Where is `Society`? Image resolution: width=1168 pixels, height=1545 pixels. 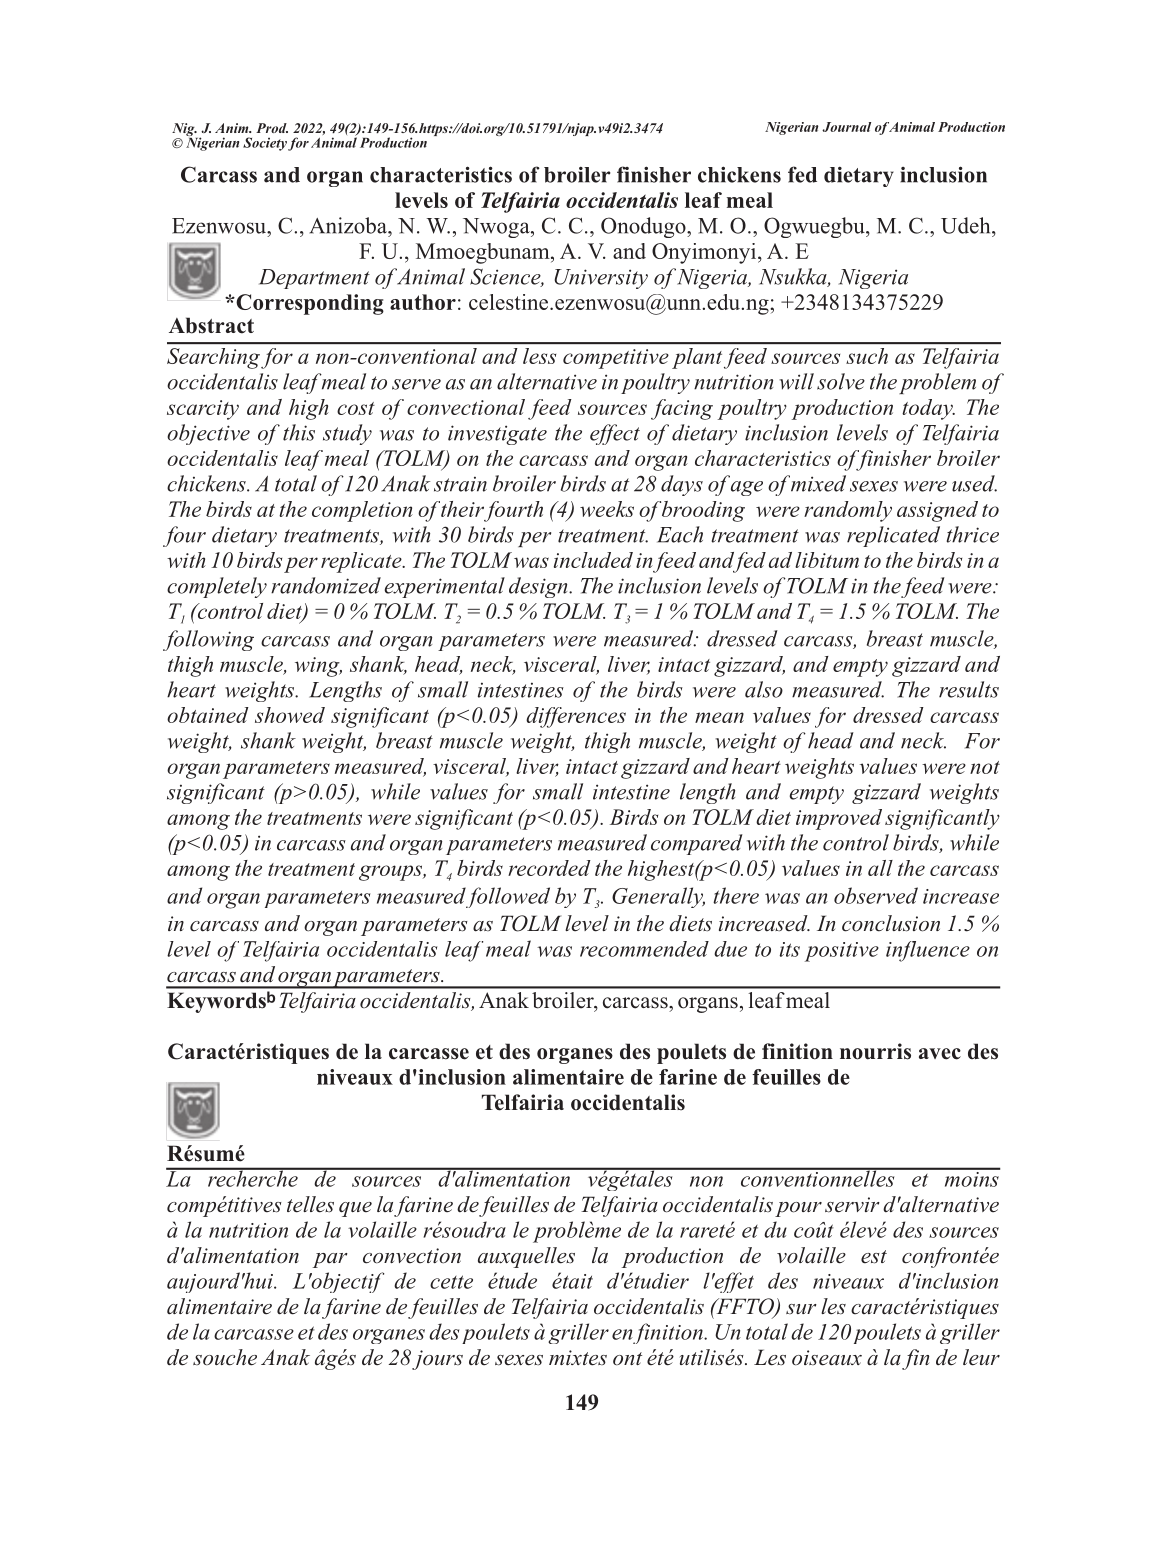 Society is located at coordinates (265, 144).
